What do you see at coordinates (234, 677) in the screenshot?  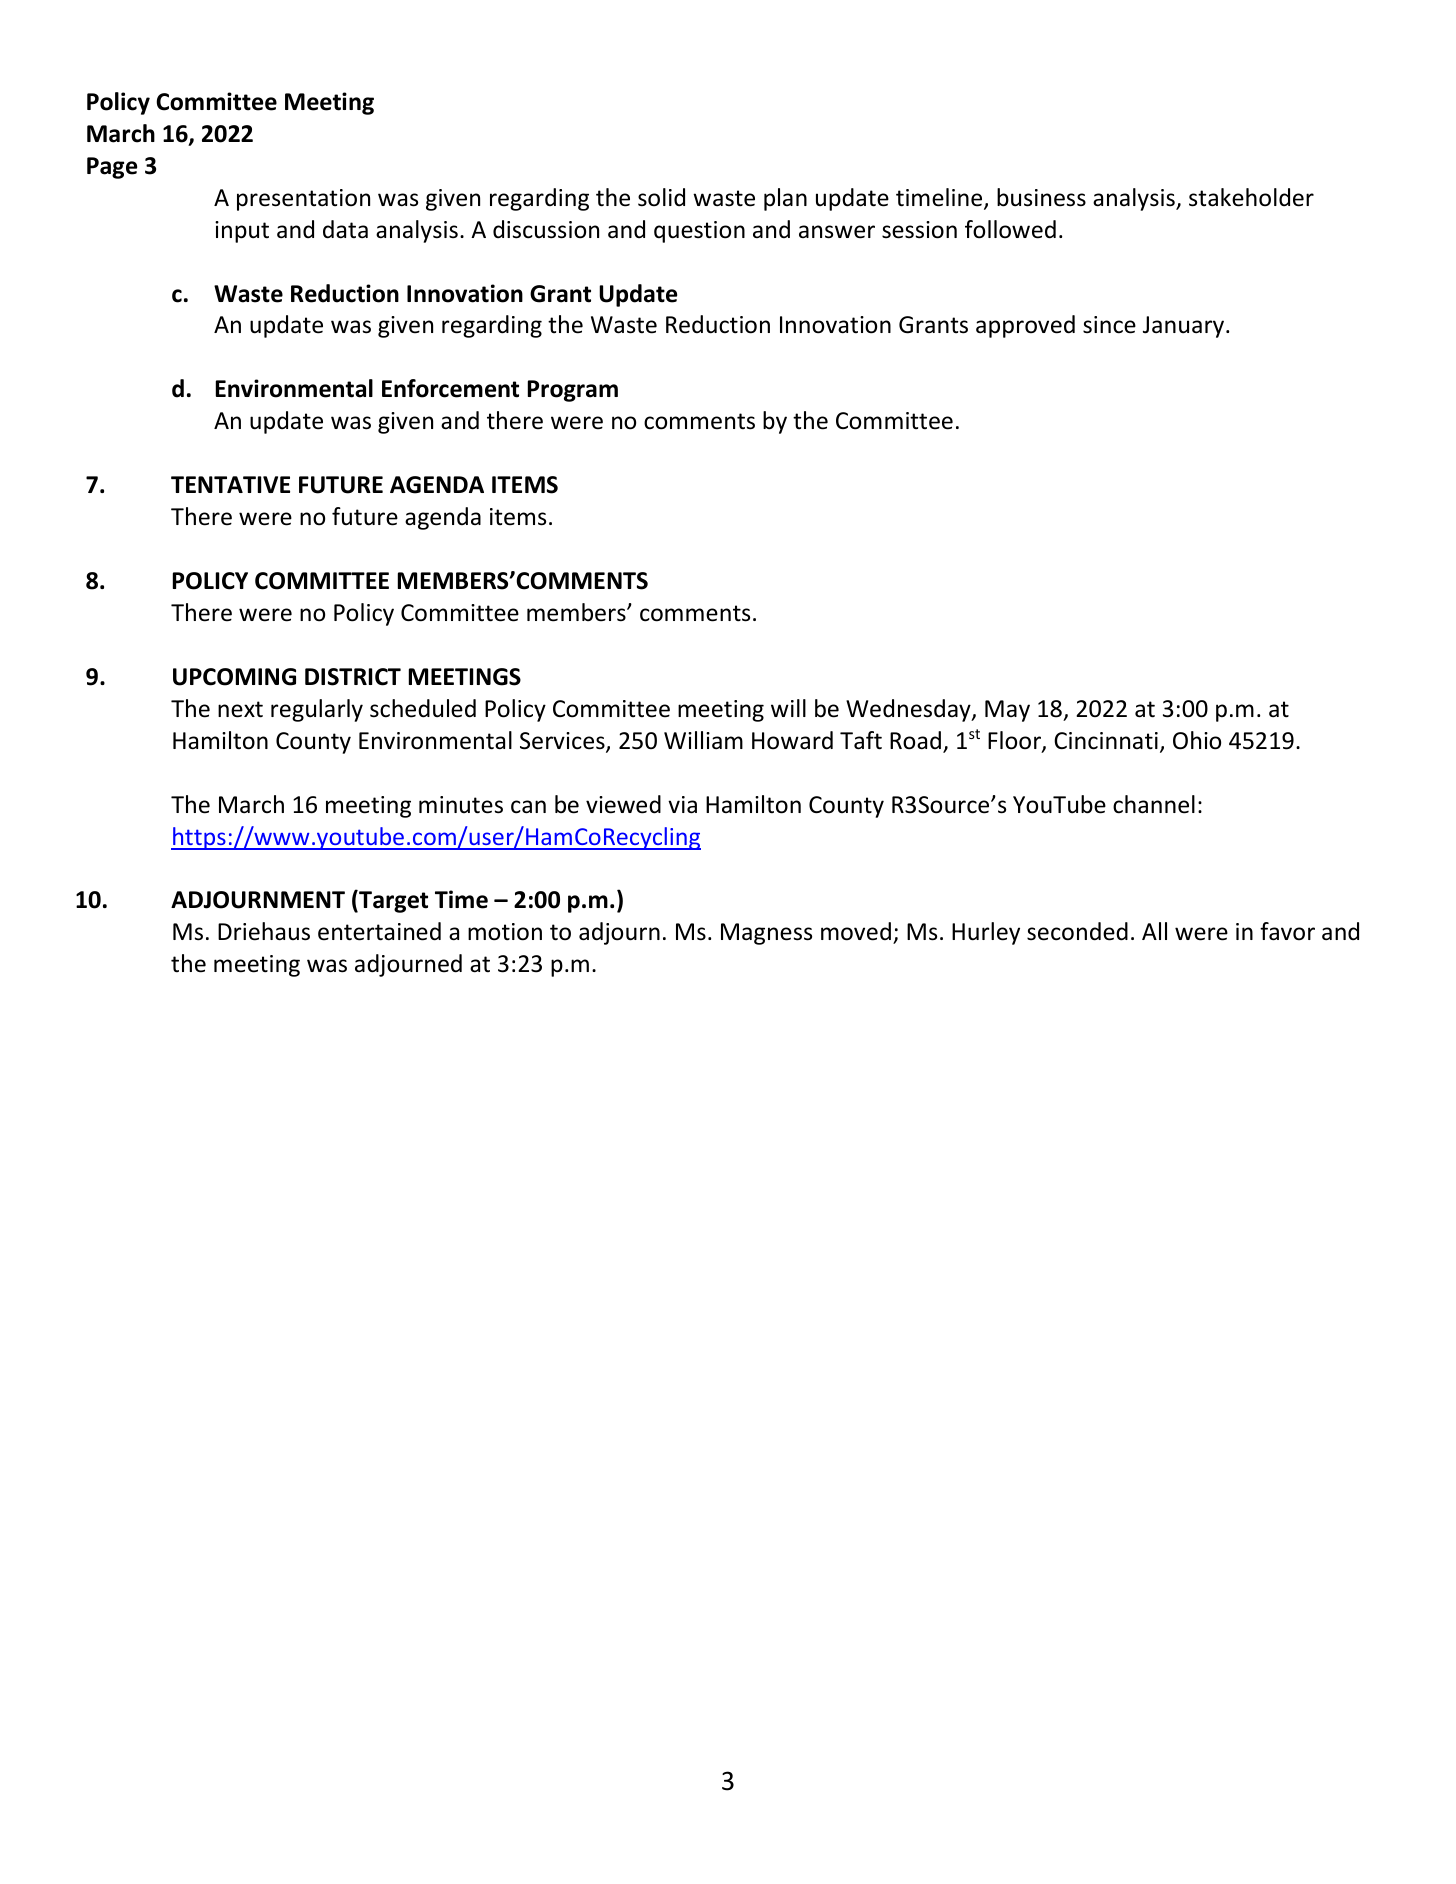 I see `UPCOMING` at bounding box center [234, 677].
